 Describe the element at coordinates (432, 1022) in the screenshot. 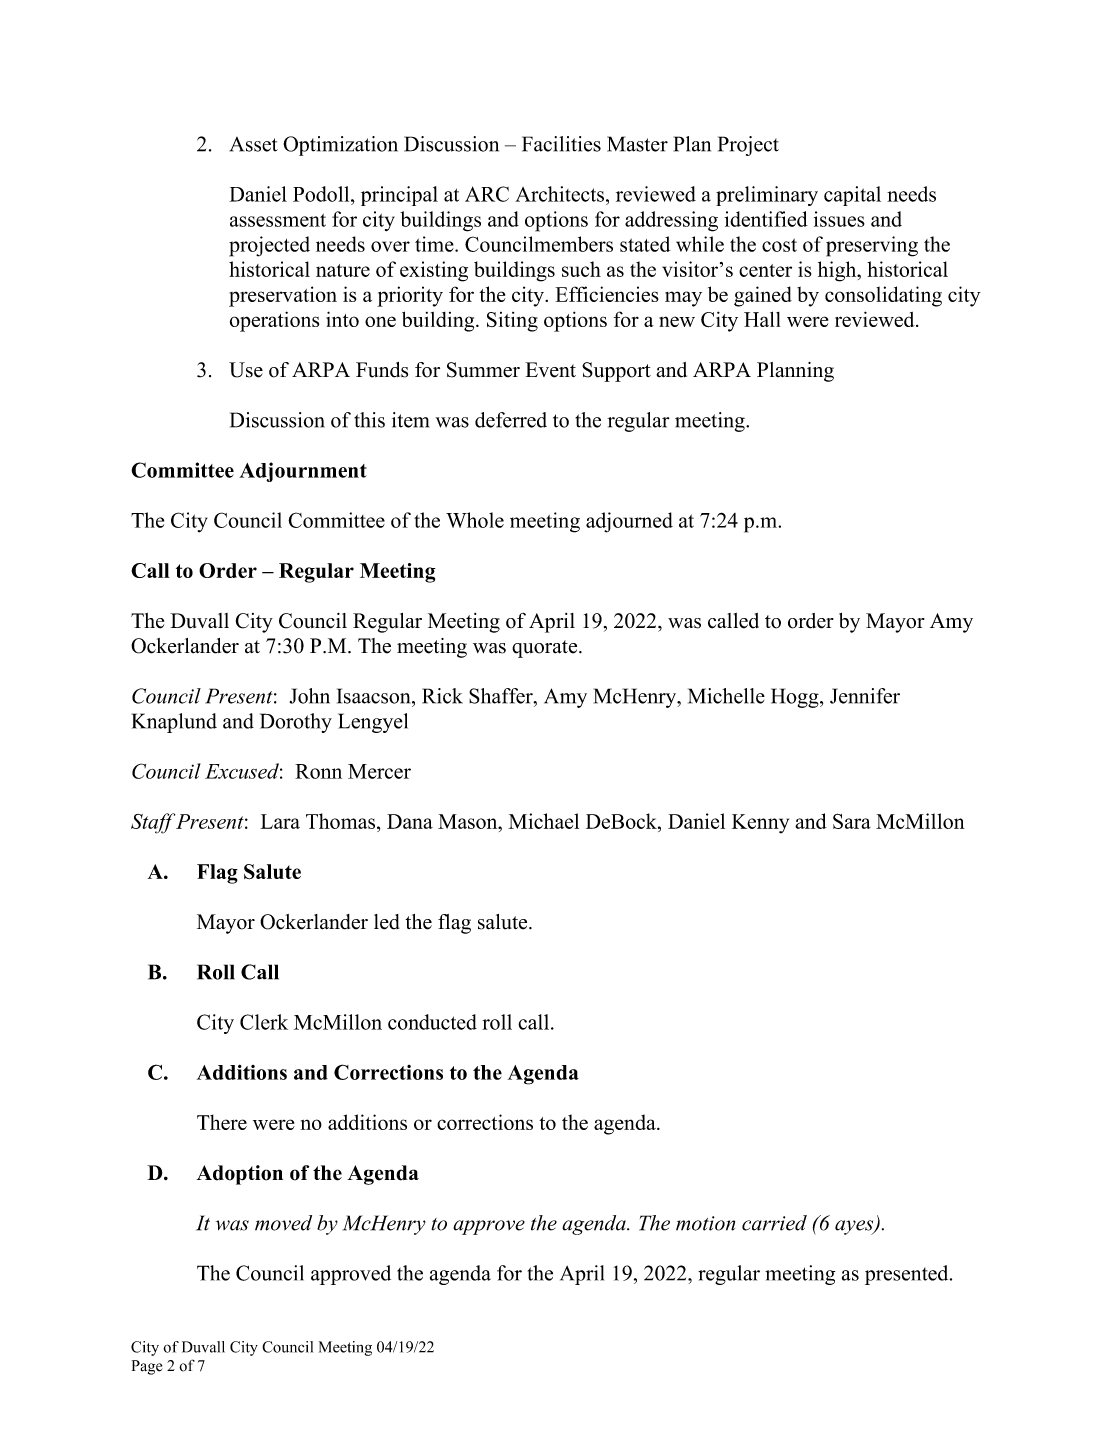

I see `conducted` at that location.
